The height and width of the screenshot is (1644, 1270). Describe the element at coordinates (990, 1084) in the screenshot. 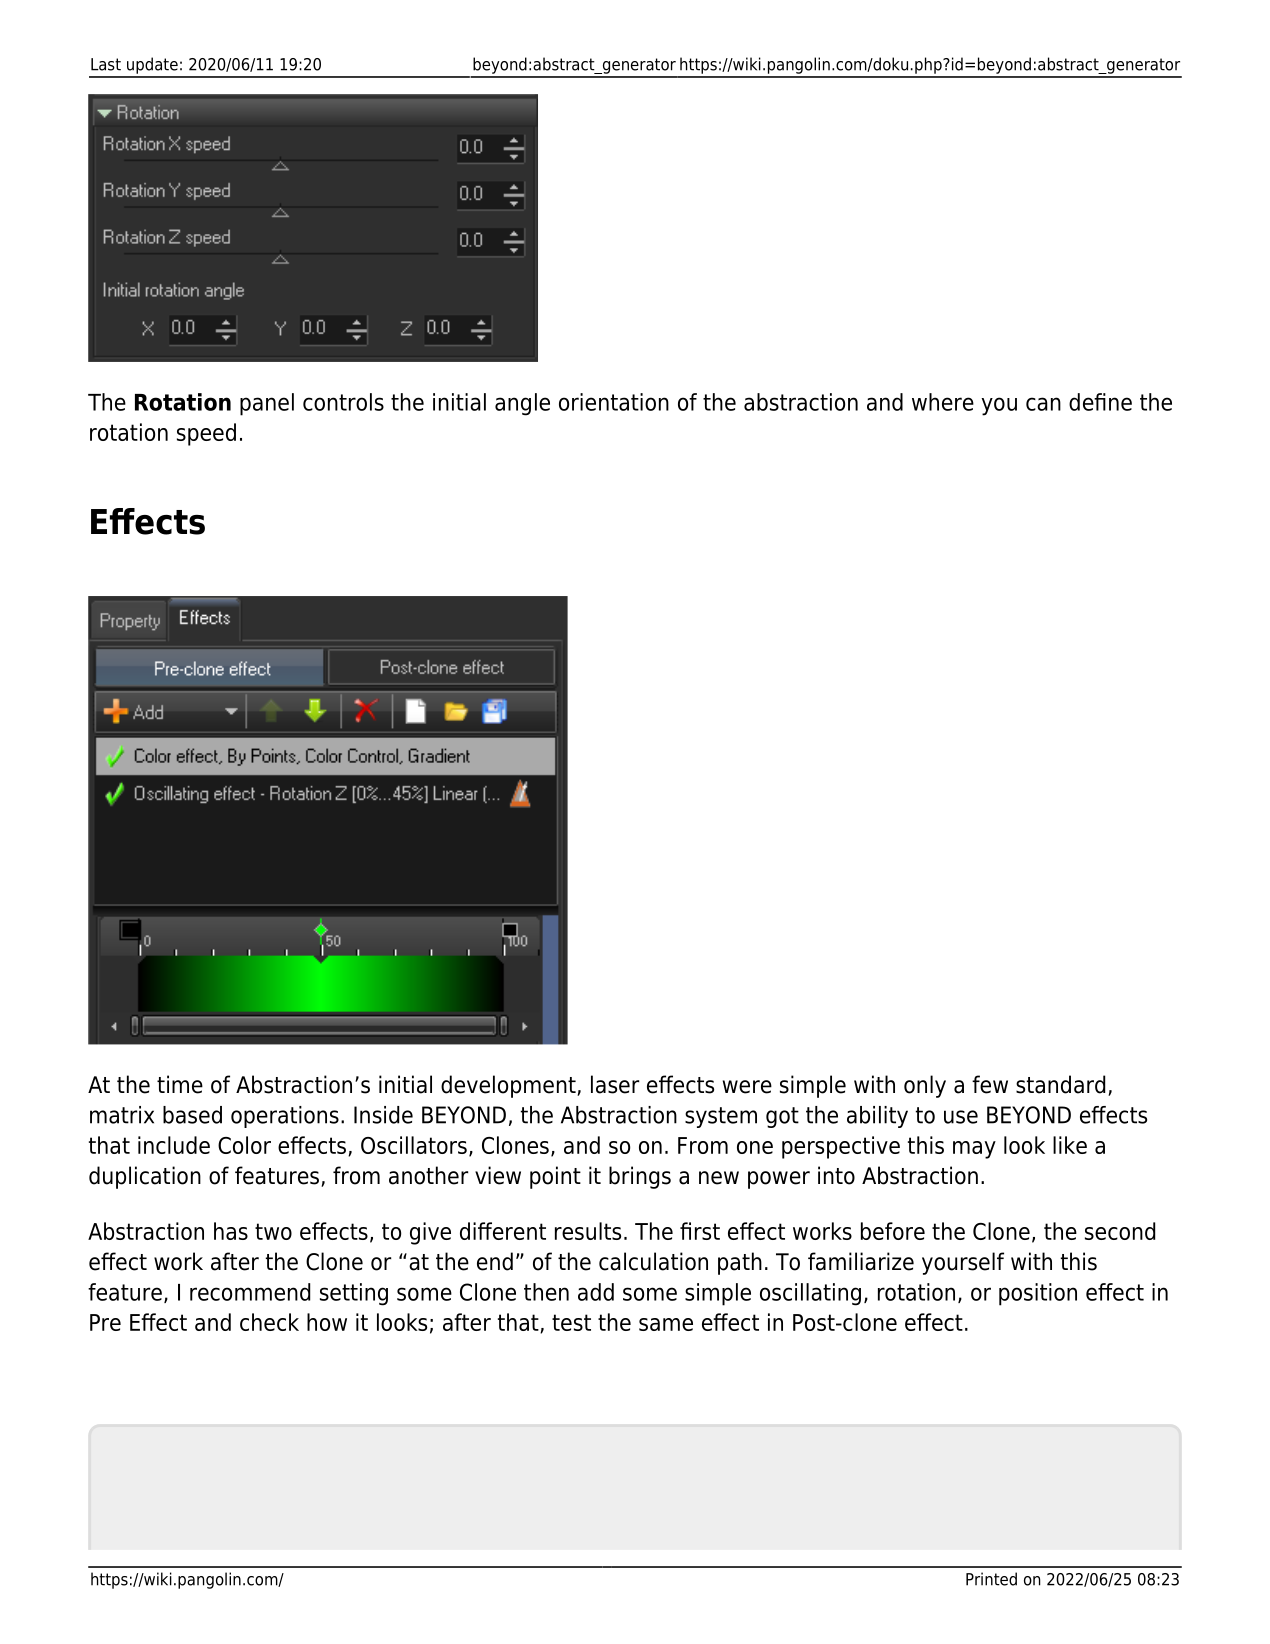

I see `few` at that location.
